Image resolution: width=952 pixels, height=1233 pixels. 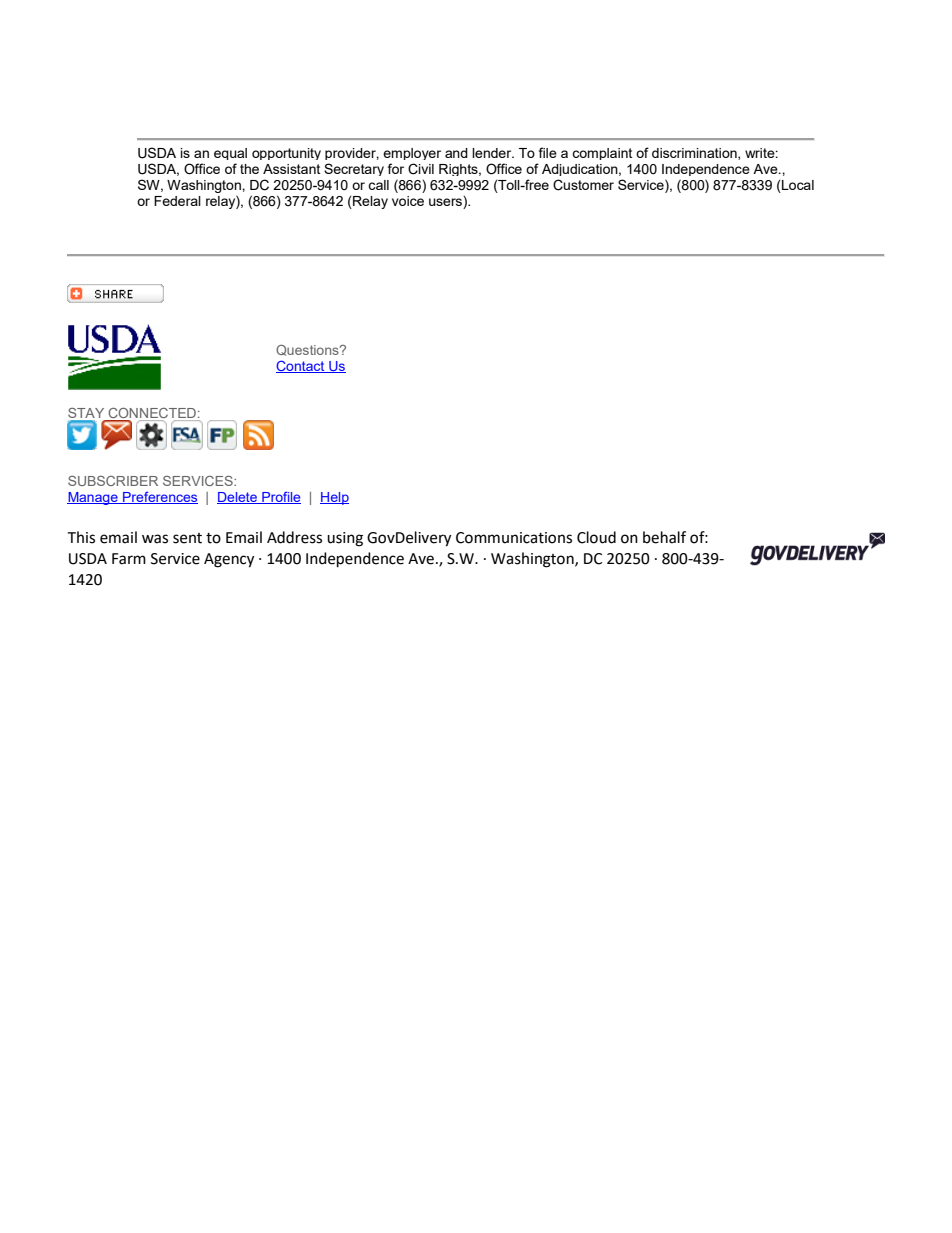 What do you see at coordinates (695, 154) in the screenshot?
I see `discrimination` at bounding box center [695, 154].
